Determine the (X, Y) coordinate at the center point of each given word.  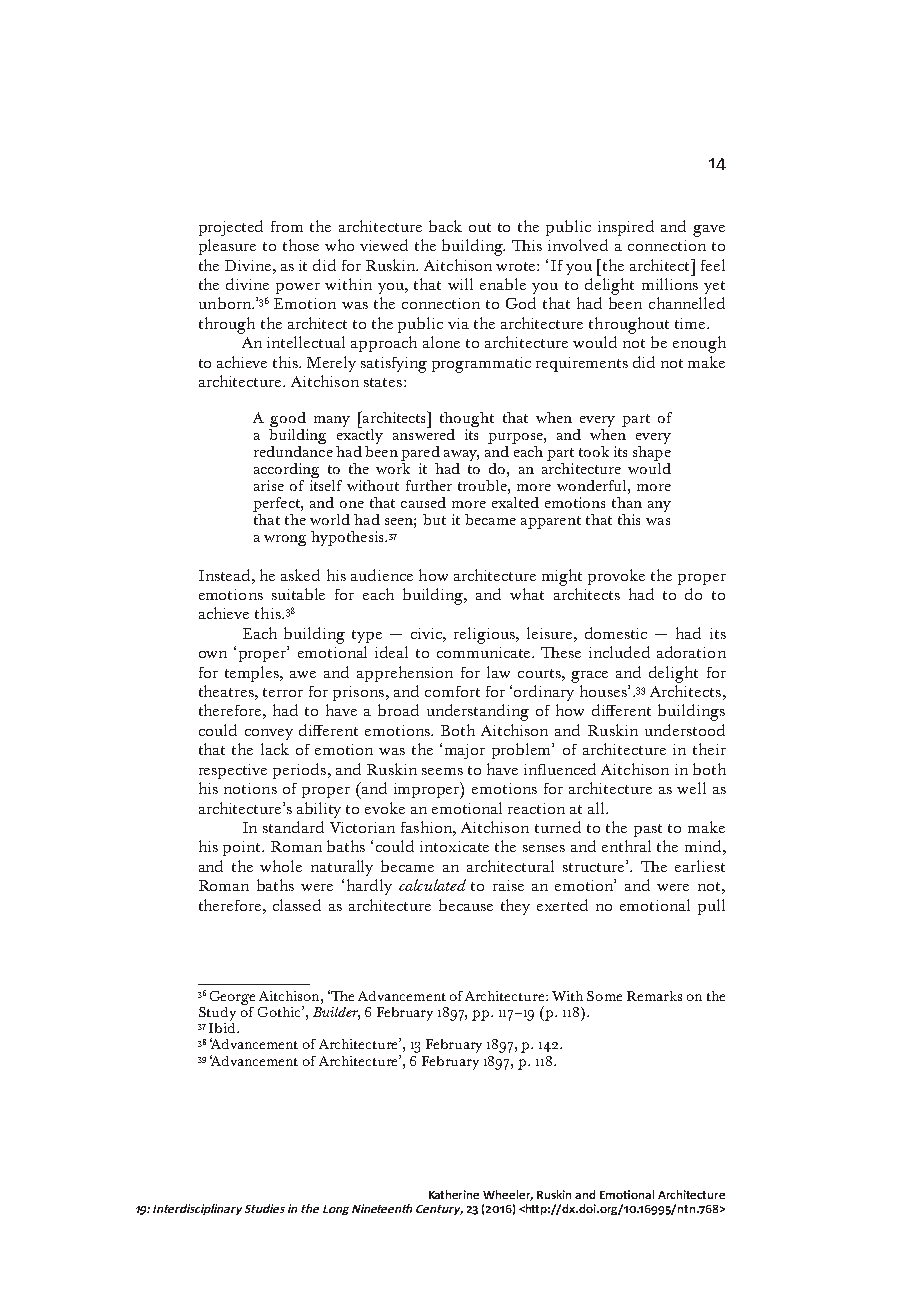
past (648, 830)
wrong (285, 540)
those (301, 245)
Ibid (223, 1026)
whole (281, 866)
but (434, 519)
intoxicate (454, 846)
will (460, 284)
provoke (616, 577)
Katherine (454, 1194)
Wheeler (508, 1195)
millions (670, 284)
